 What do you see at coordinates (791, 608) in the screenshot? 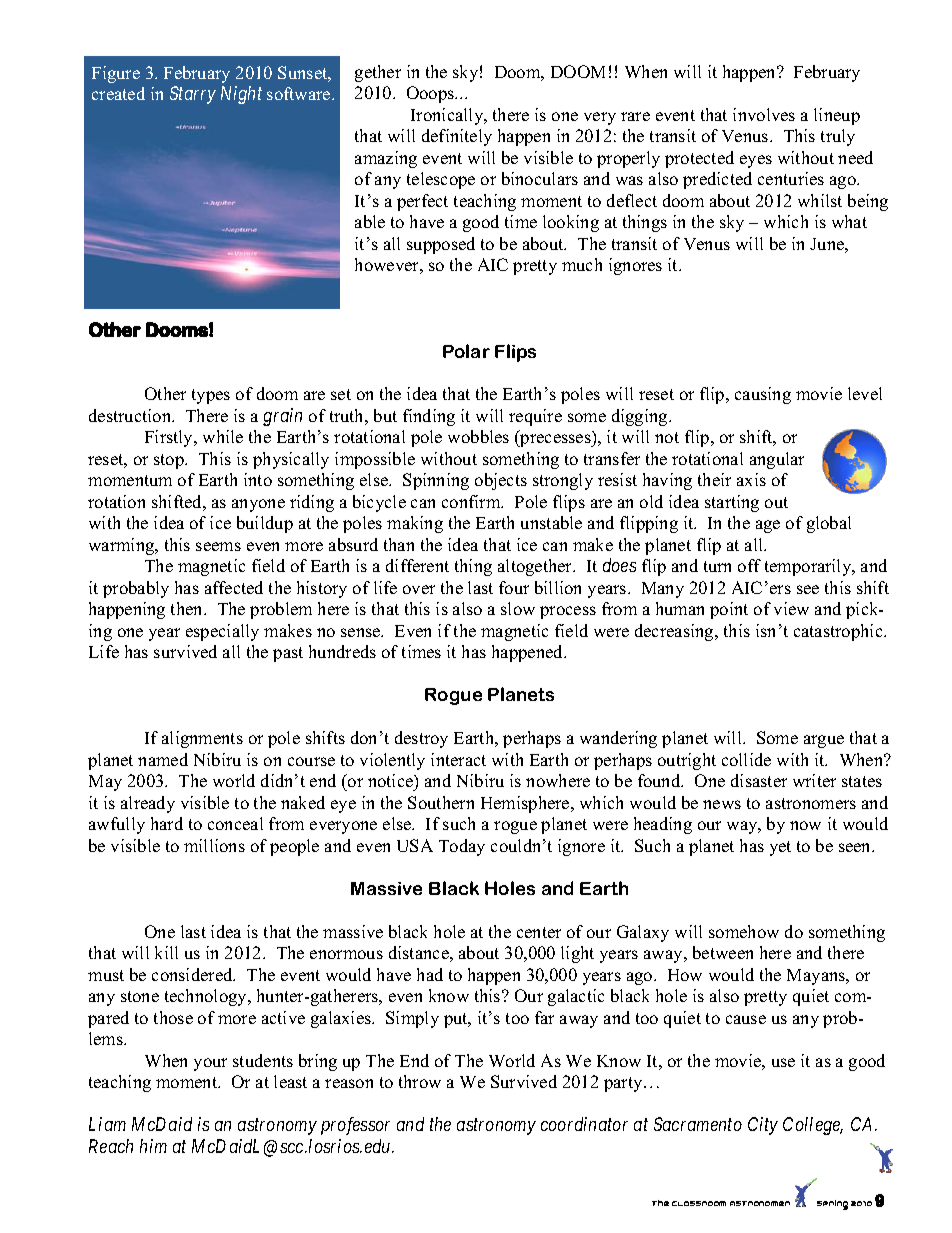
I see `view` at bounding box center [791, 608].
